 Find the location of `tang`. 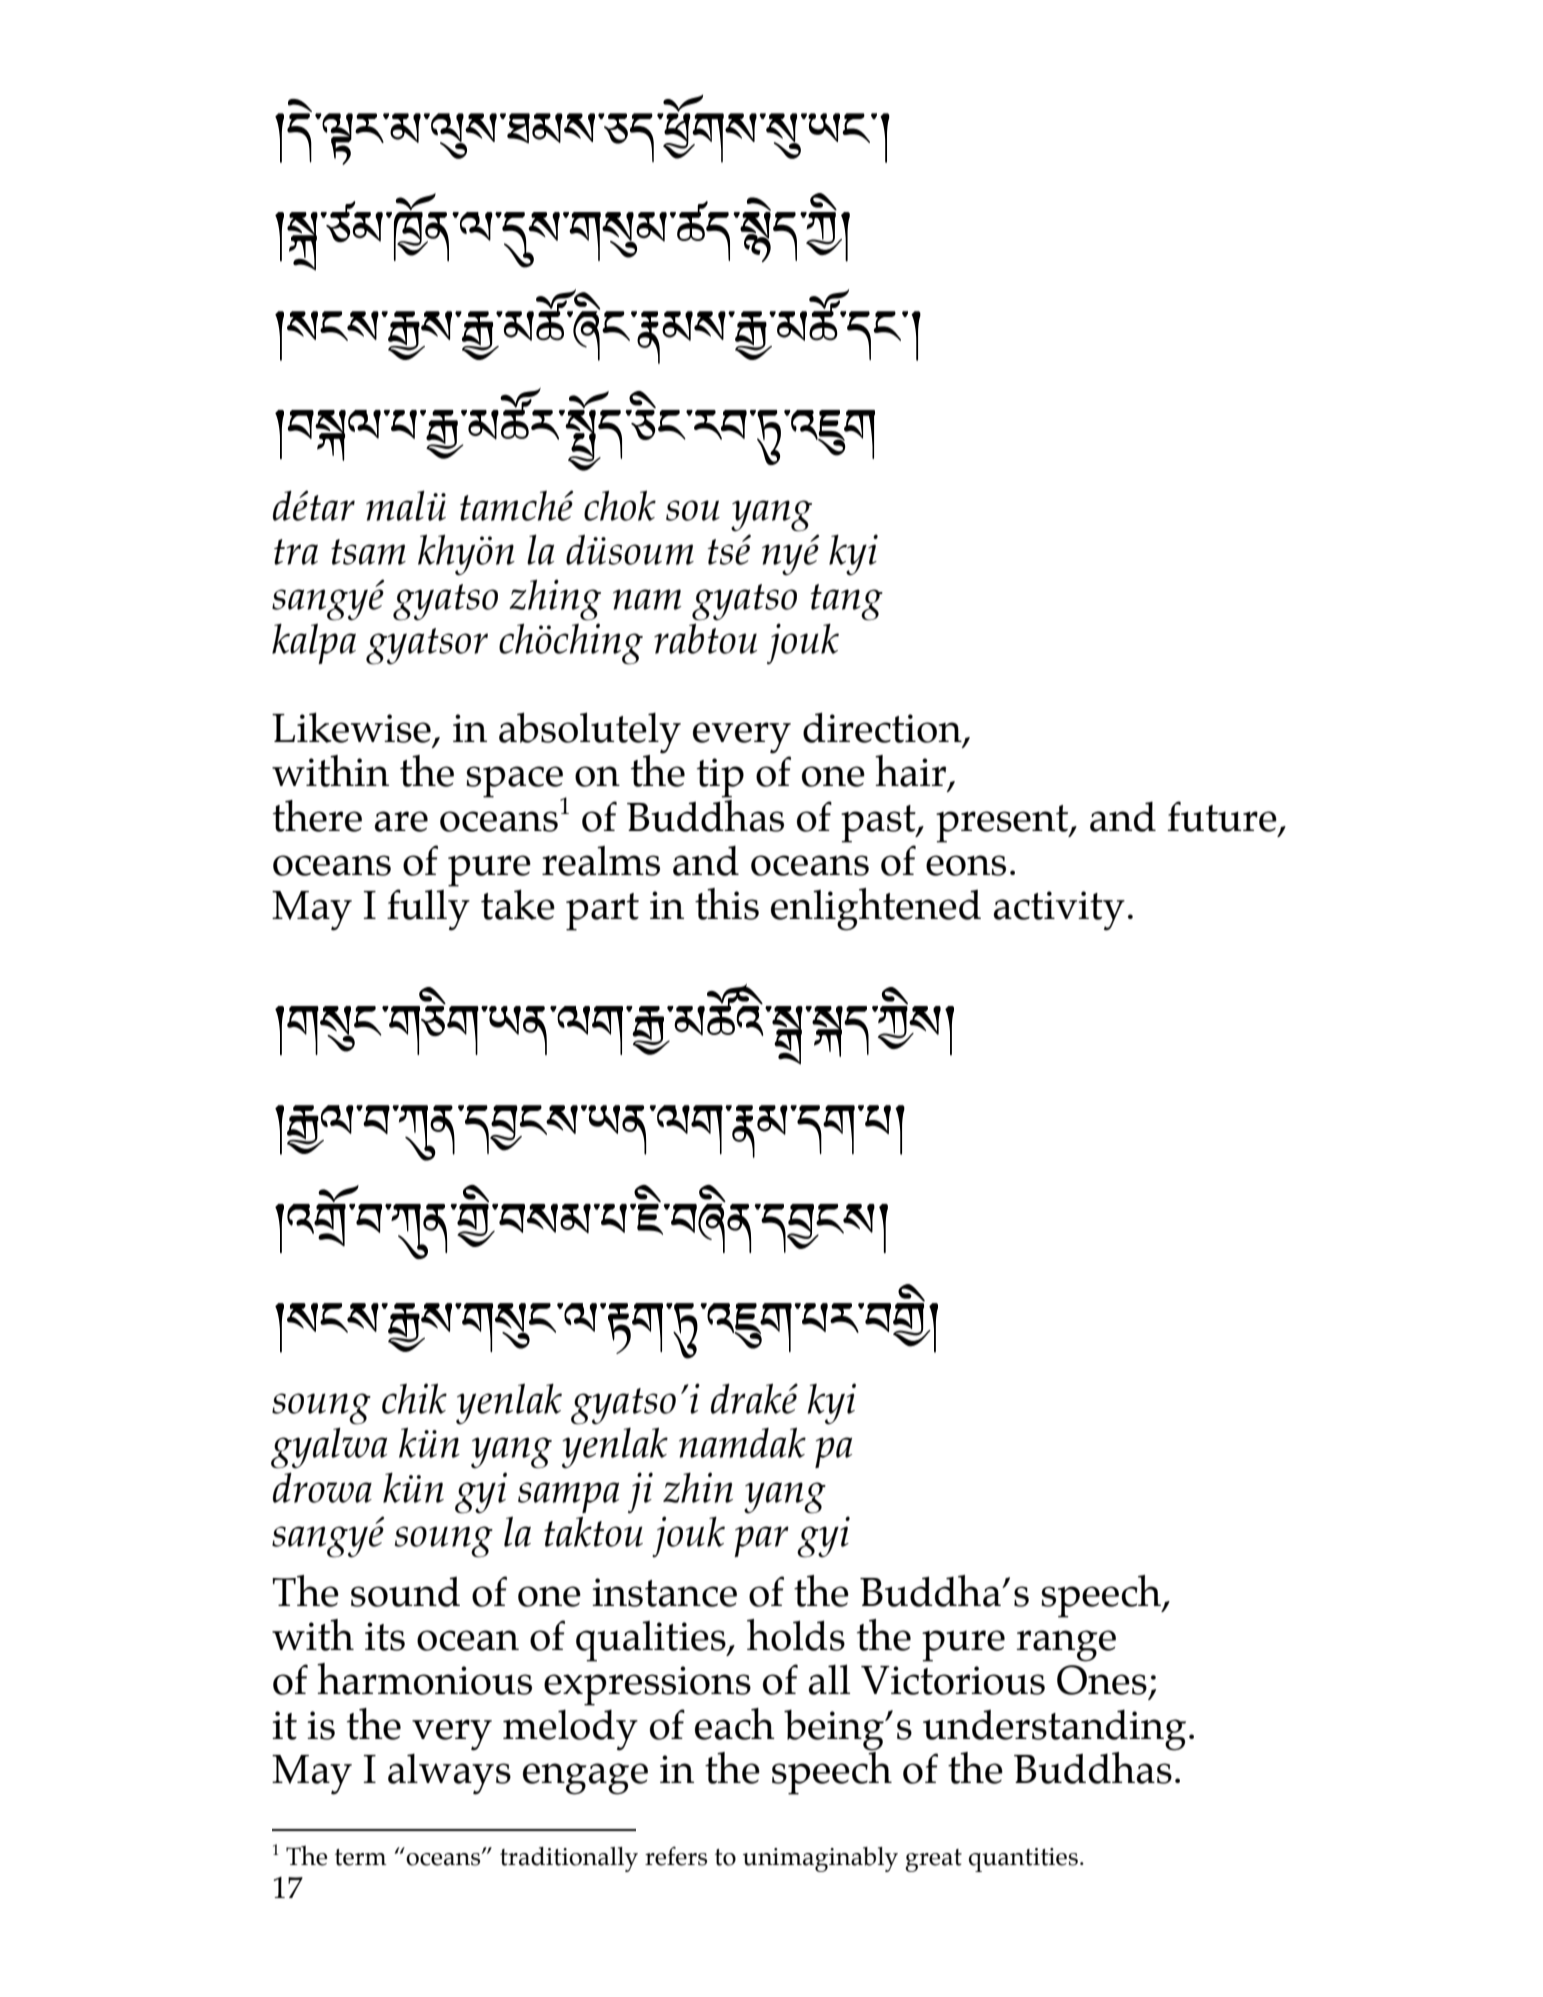

tang is located at coordinates (847, 602).
